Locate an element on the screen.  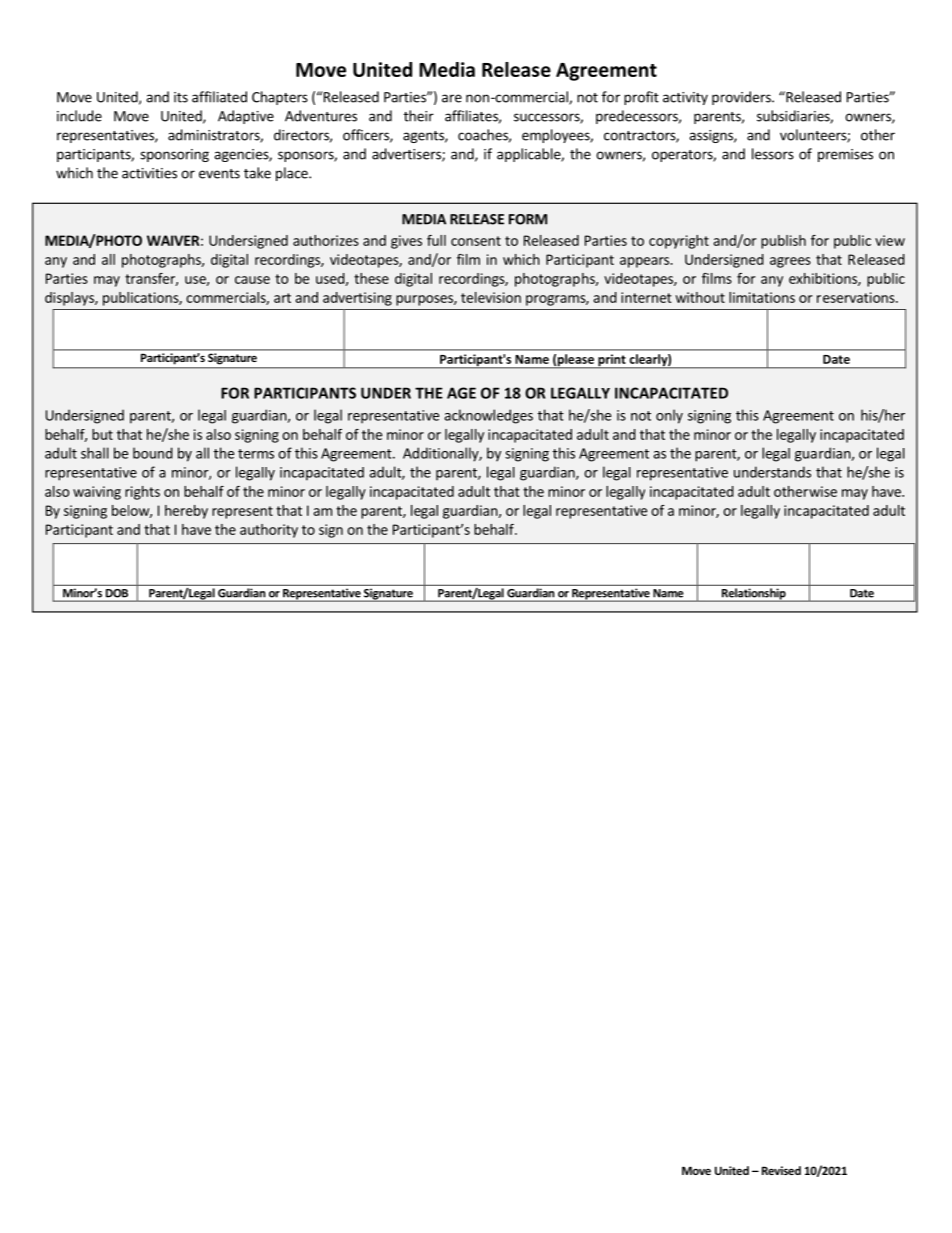
acknowledges is located at coordinates (488, 416).
